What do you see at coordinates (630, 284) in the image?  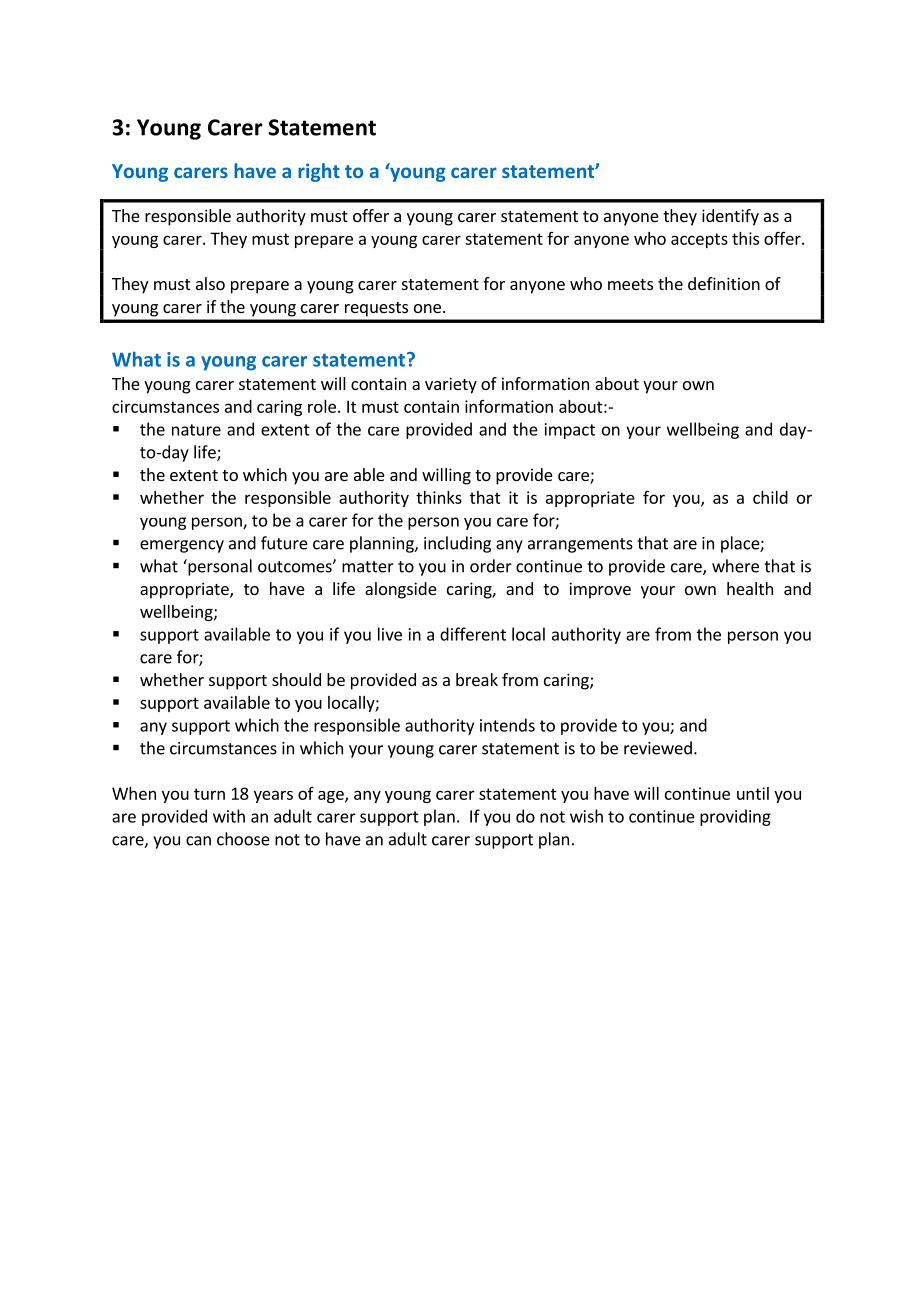 I see `meets` at bounding box center [630, 284].
